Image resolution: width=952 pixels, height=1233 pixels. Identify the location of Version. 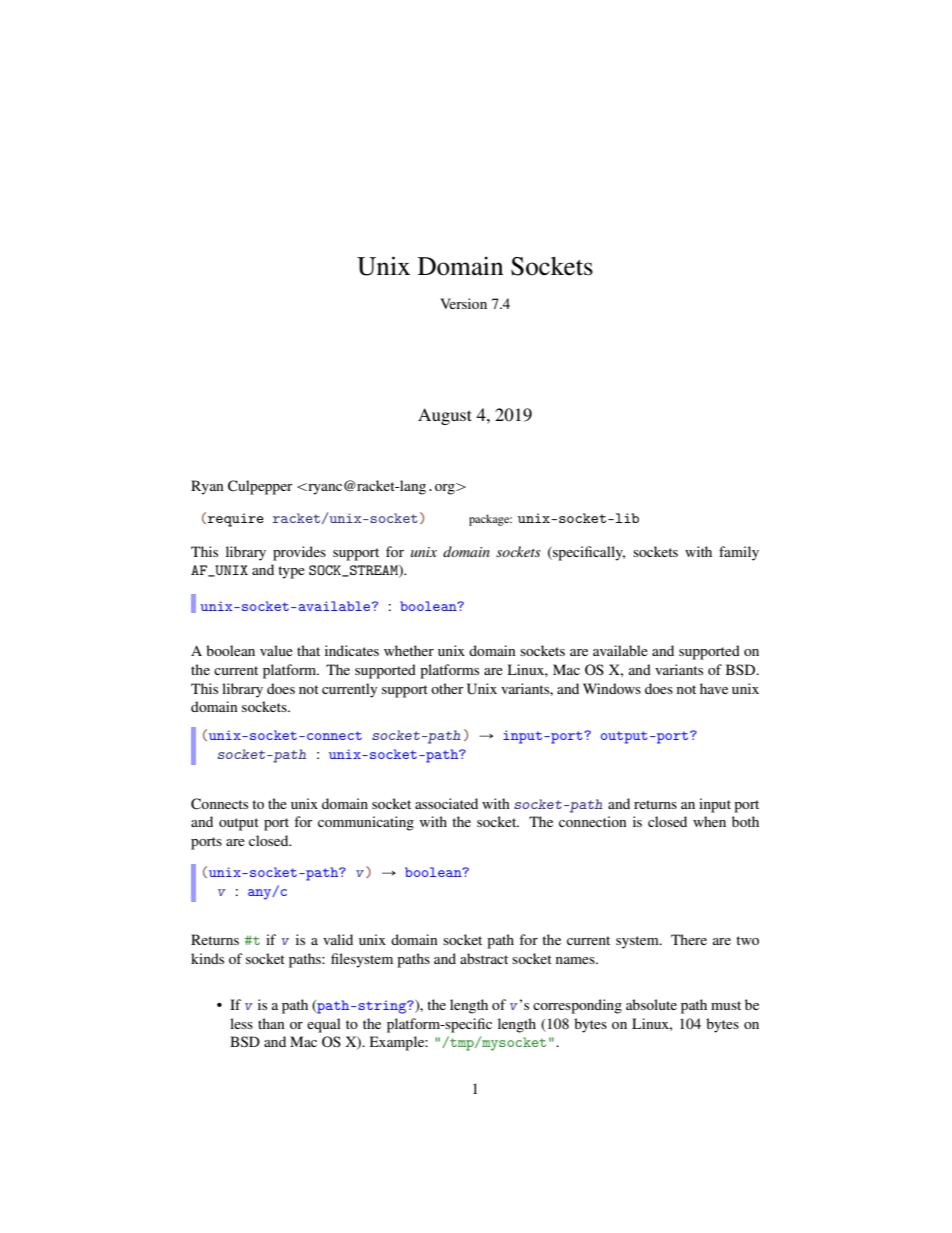
(463, 303).
